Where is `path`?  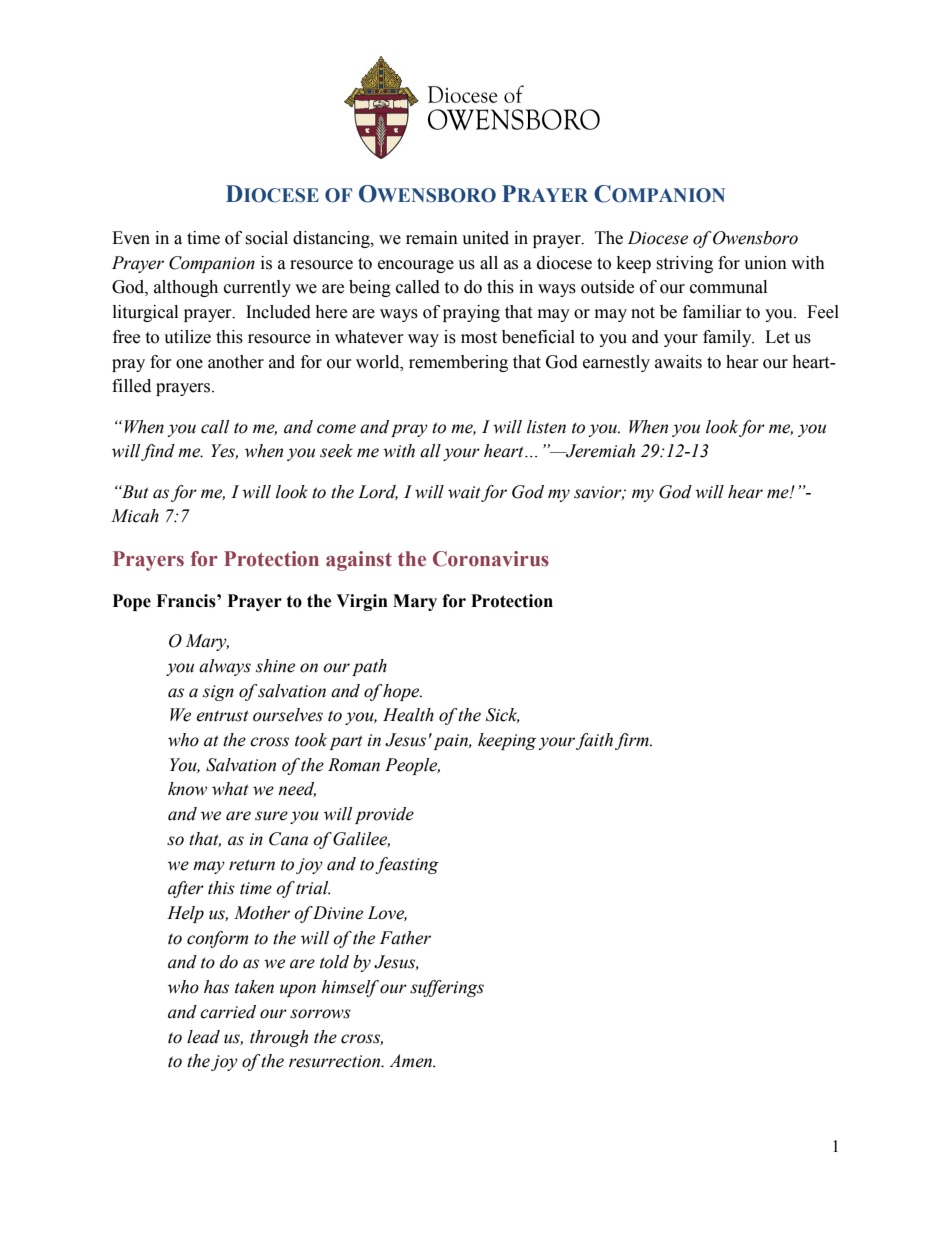
path is located at coordinates (369, 667).
